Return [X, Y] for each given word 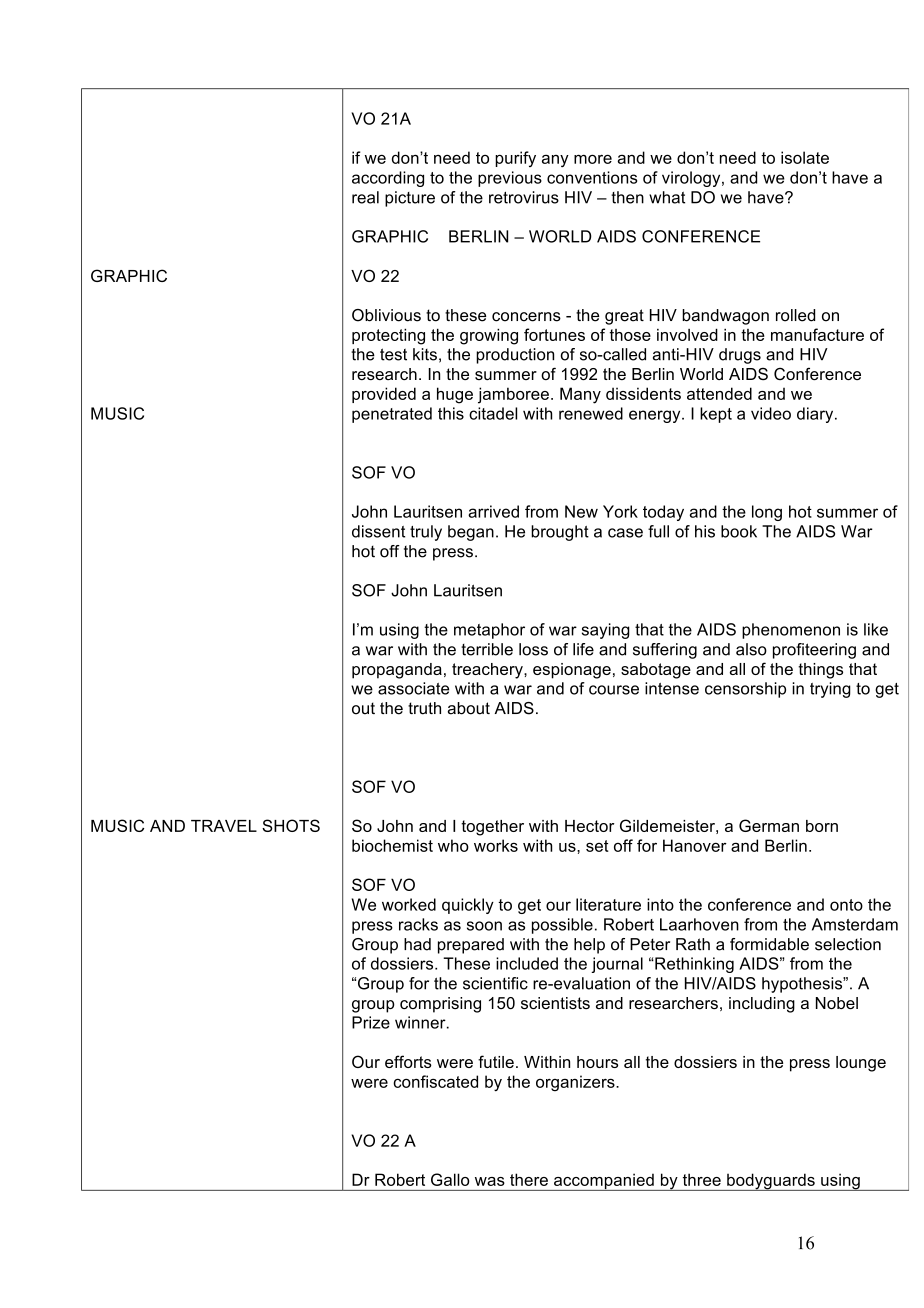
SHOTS [291, 825]
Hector [589, 826]
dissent [378, 531]
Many [580, 395]
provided [384, 395]
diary [816, 415]
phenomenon [791, 631]
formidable [769, 944]
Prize [371, 1022]
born [822, 826]
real [365, 197]
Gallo [450, 1179]
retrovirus [524, 197]
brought [560, 533]
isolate [805, 157]
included [527, 963]
